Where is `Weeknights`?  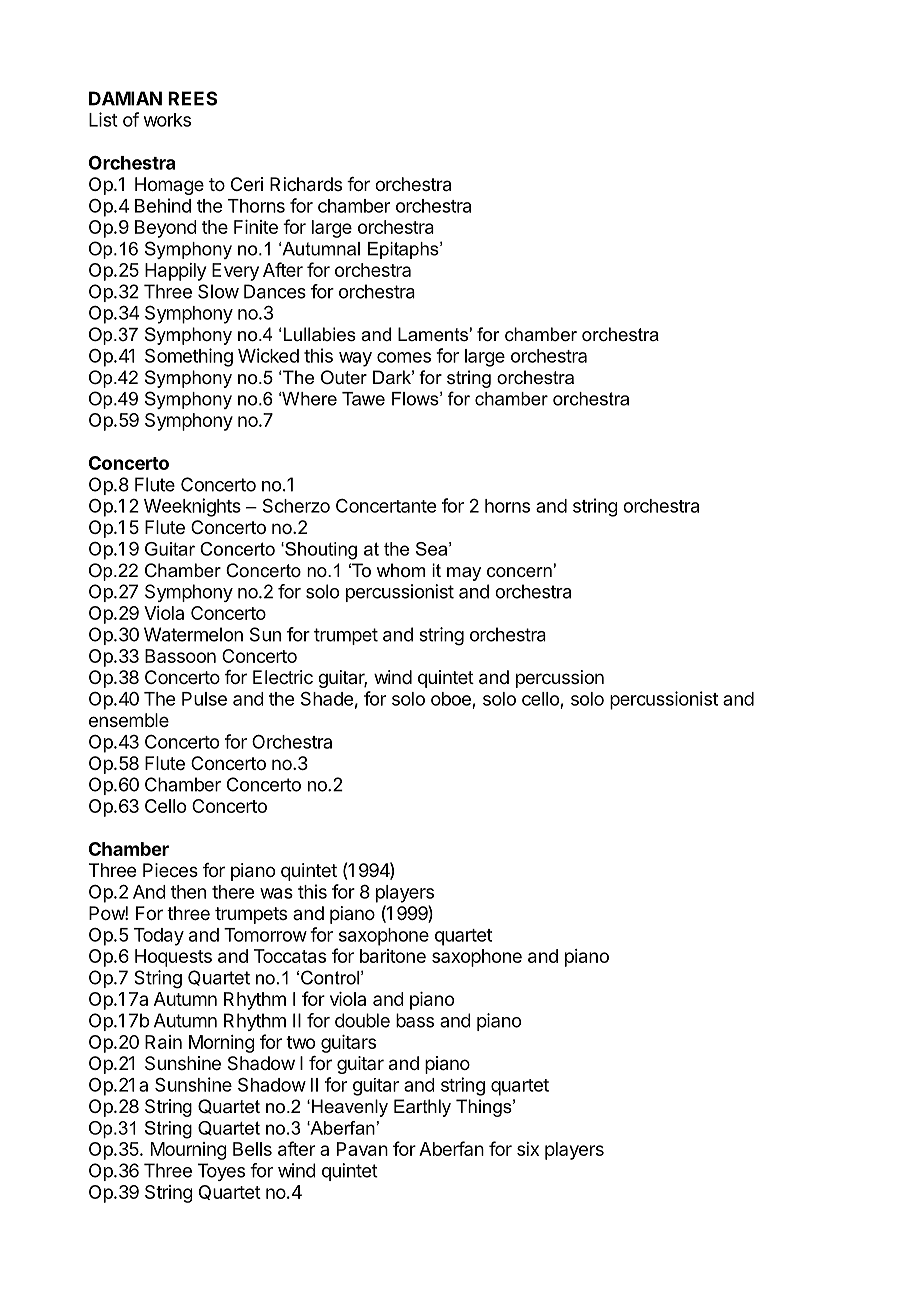 Weeknights is located at coordinates (192, 507).
